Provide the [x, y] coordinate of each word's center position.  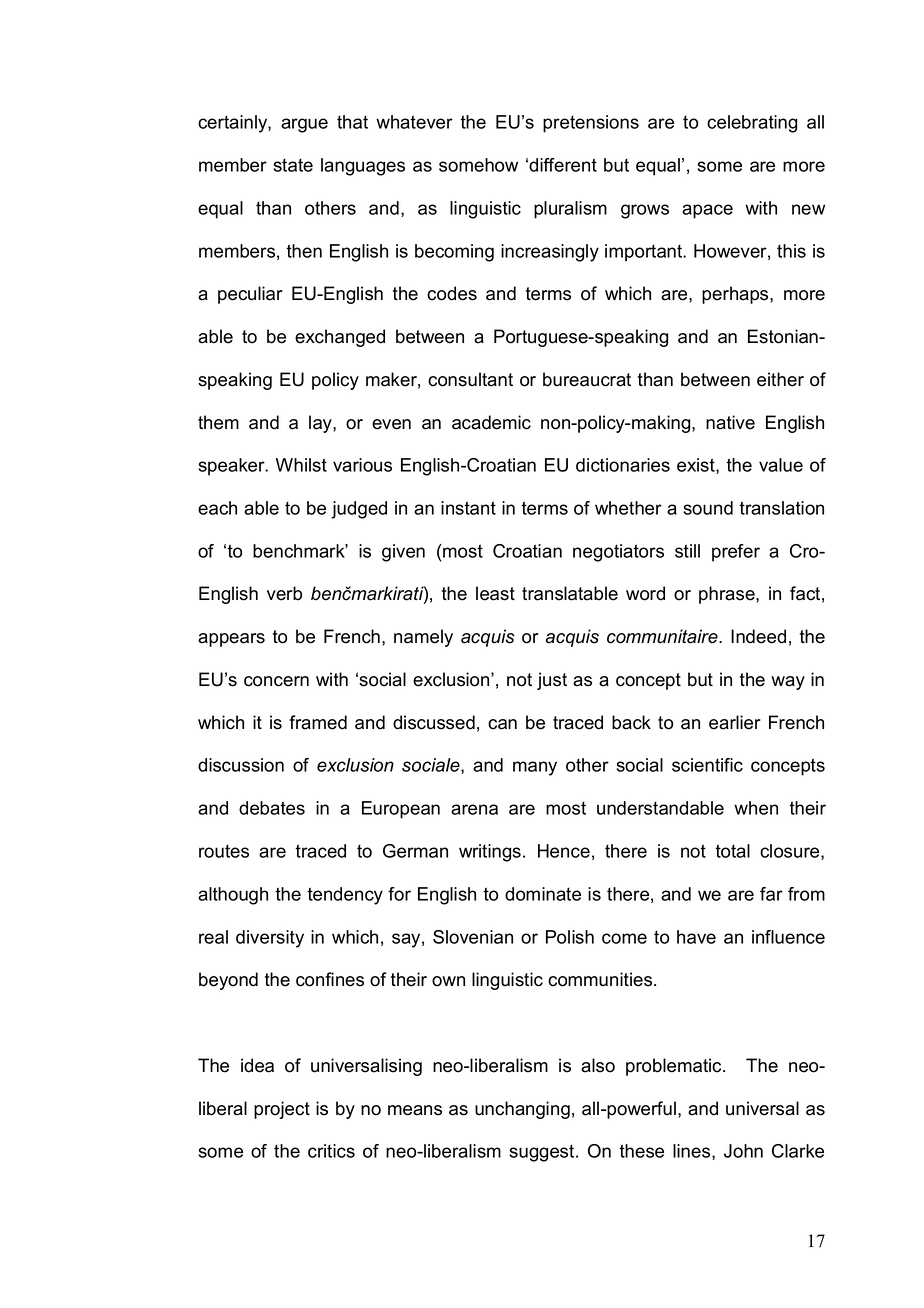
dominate [543, 894]
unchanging [522, 1110]
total [732, 851]
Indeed [758, 636]
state [293, 165]
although [233, 896]
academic [491, 422]
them [218, 422]
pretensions [591, 124]
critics [331, 1151]
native [730, 422]
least [495, 593]
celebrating [752, 124]
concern [276, 681]
